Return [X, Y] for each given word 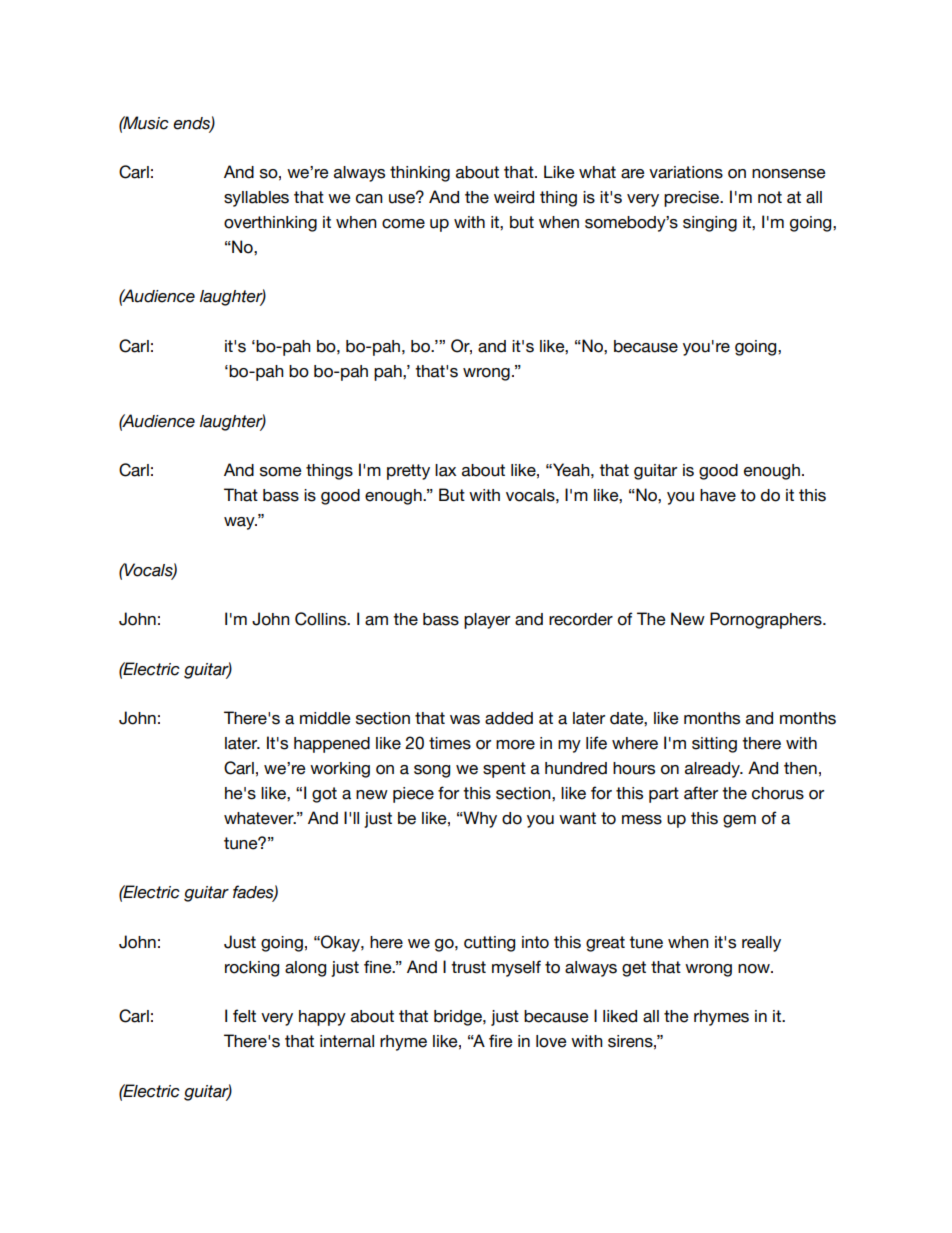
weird [514, 197]
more [515, 745]
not [770, 197]
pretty [408, 472]
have [718, 495]
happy [322, 1018]
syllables [256, 199]
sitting [714, 745]
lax [445, 470]
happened [332, 745]
